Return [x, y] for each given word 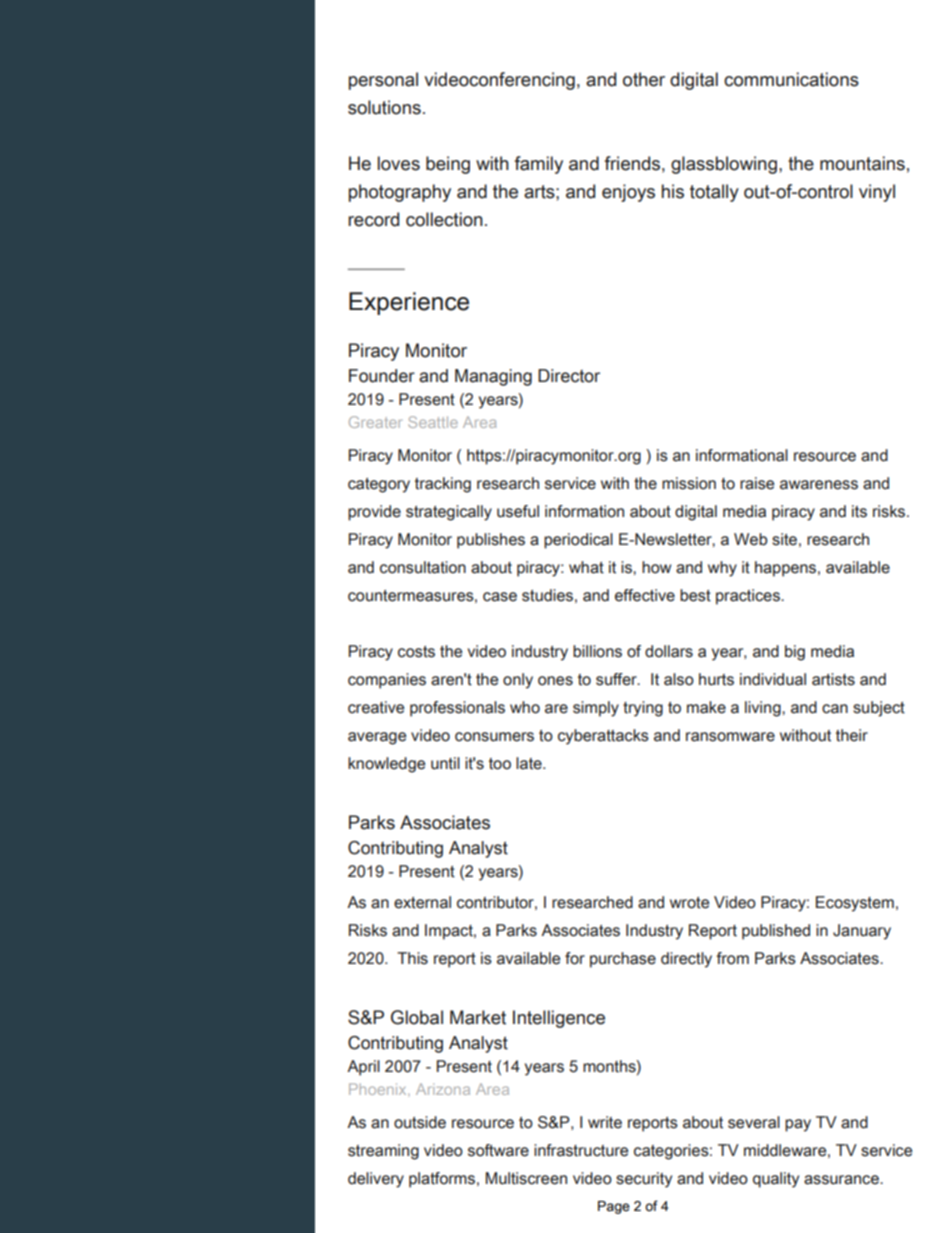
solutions [384, 107]
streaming [383, 1152]
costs [416, 652]
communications [791, 79]
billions [597, 651]
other [644, 79]
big [795, 653]
